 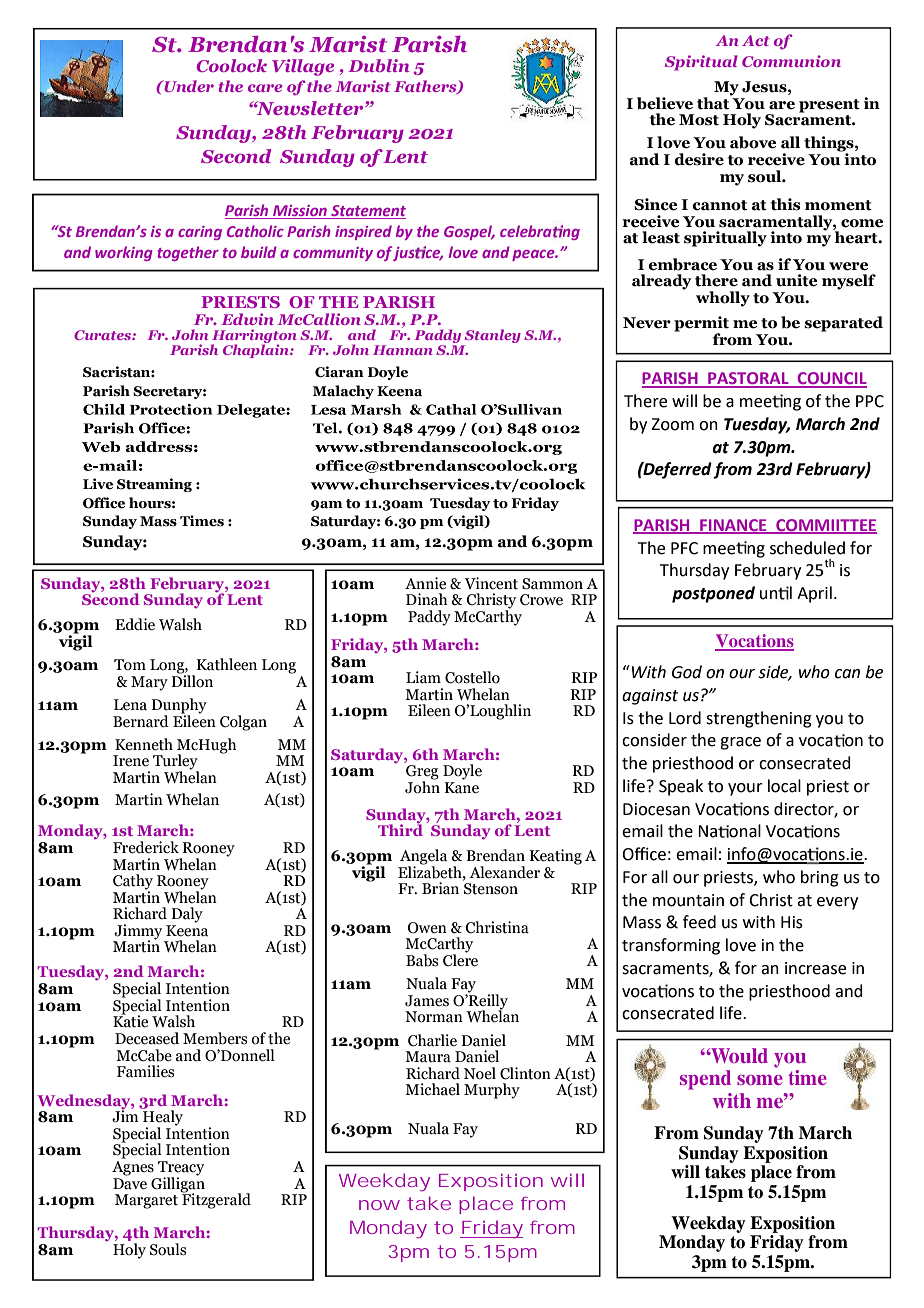 What do you see at coordinates (784, 786) in the screenshot?
I see `local` at bounding box center [784, 786].
